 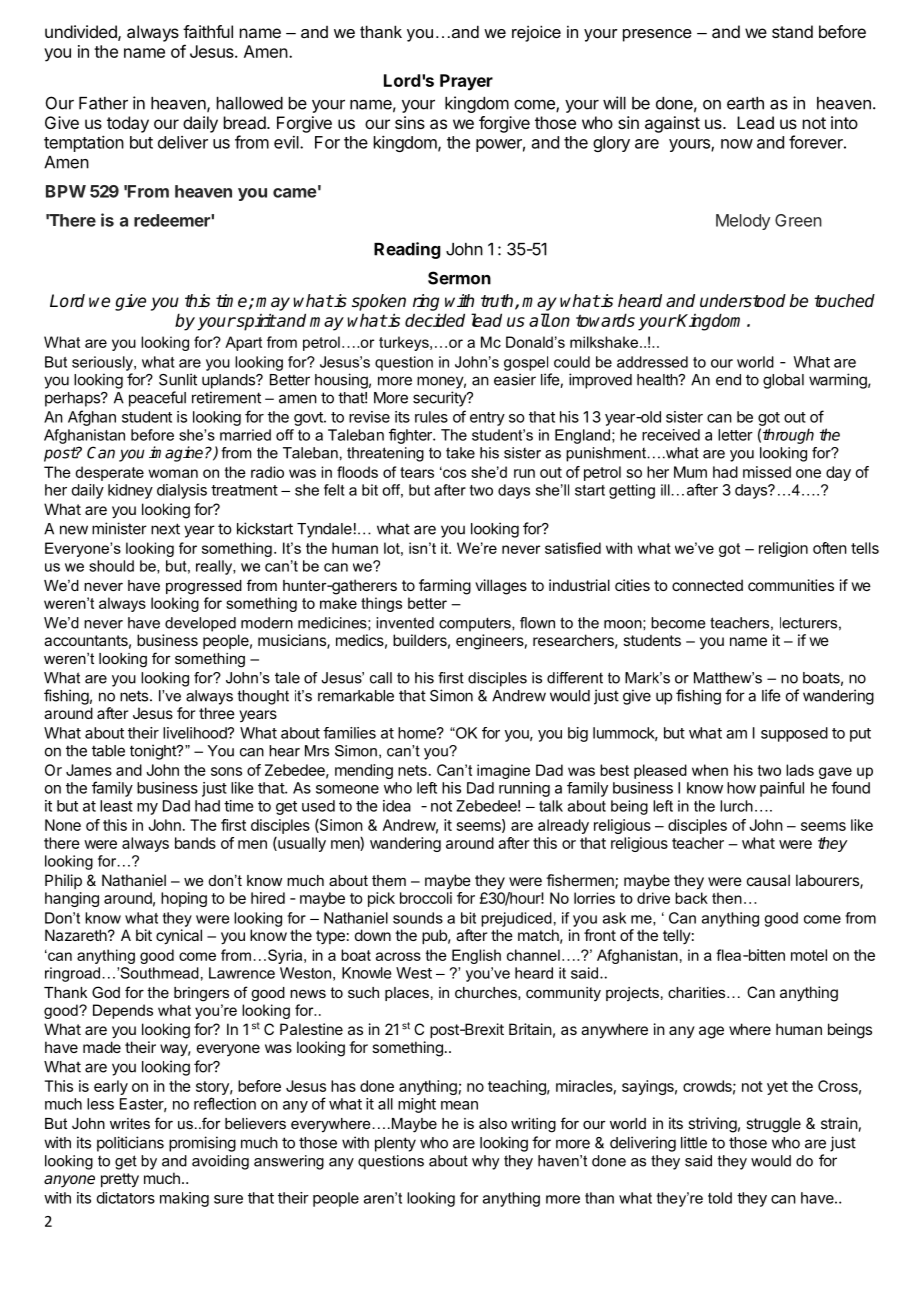 What do you see at coordinates (184, 899) in the page?
I see `hoping` at bounding box center [184, 899].
